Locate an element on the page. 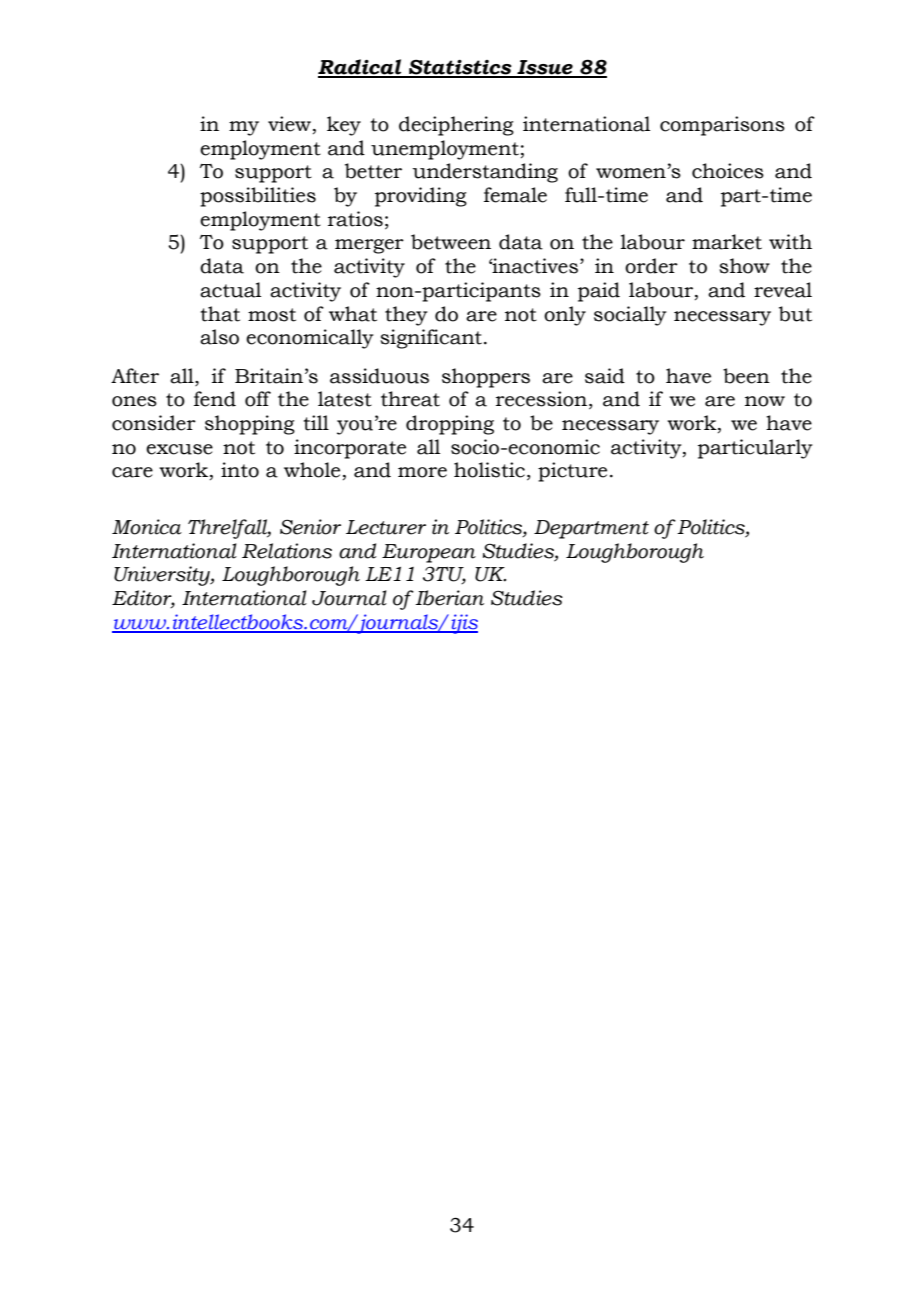 Image resolution: width=924 pixels, height=1308 pixels. Relations is located at coordinates (287, 551).
